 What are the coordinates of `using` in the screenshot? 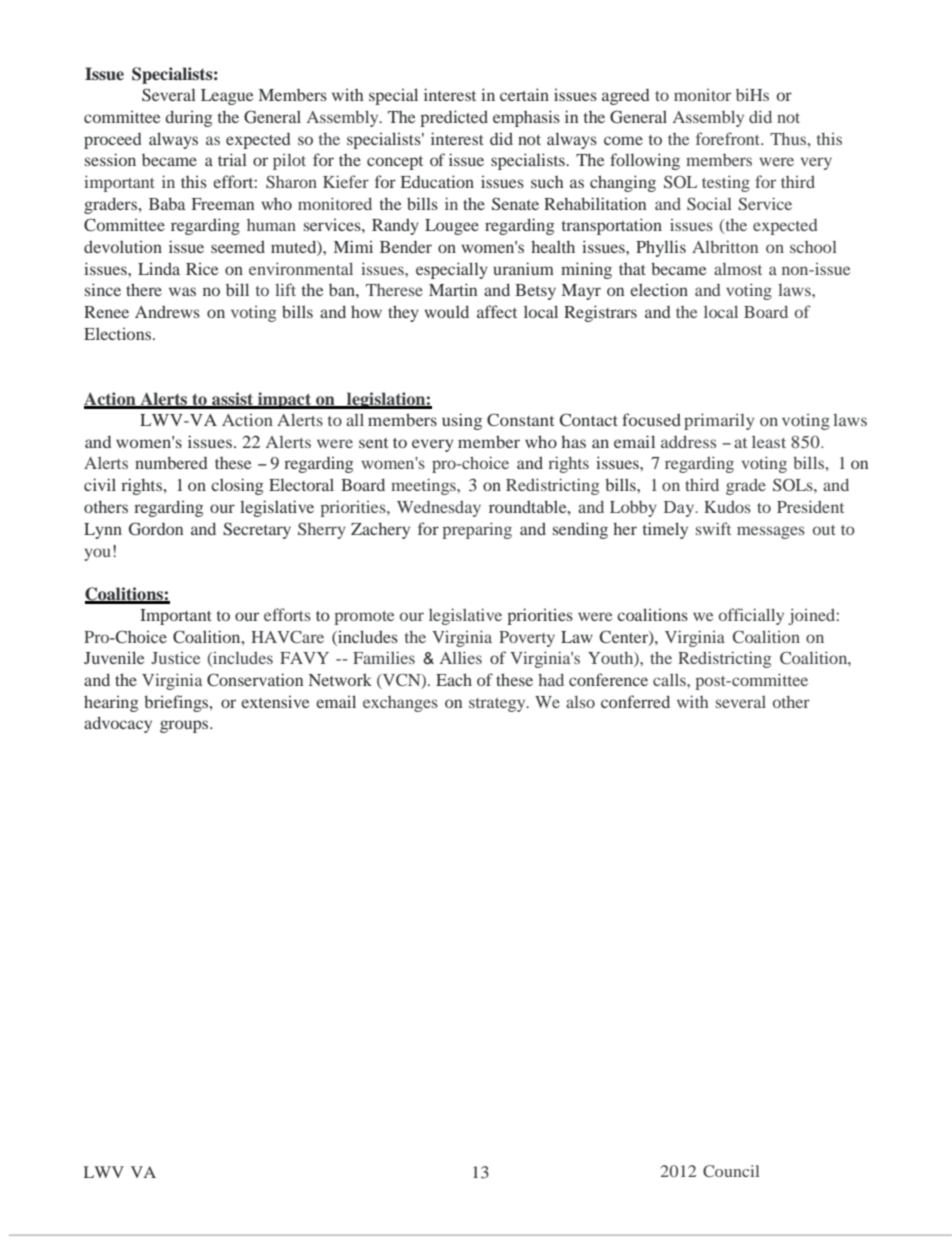 It's located at (462, 421).
